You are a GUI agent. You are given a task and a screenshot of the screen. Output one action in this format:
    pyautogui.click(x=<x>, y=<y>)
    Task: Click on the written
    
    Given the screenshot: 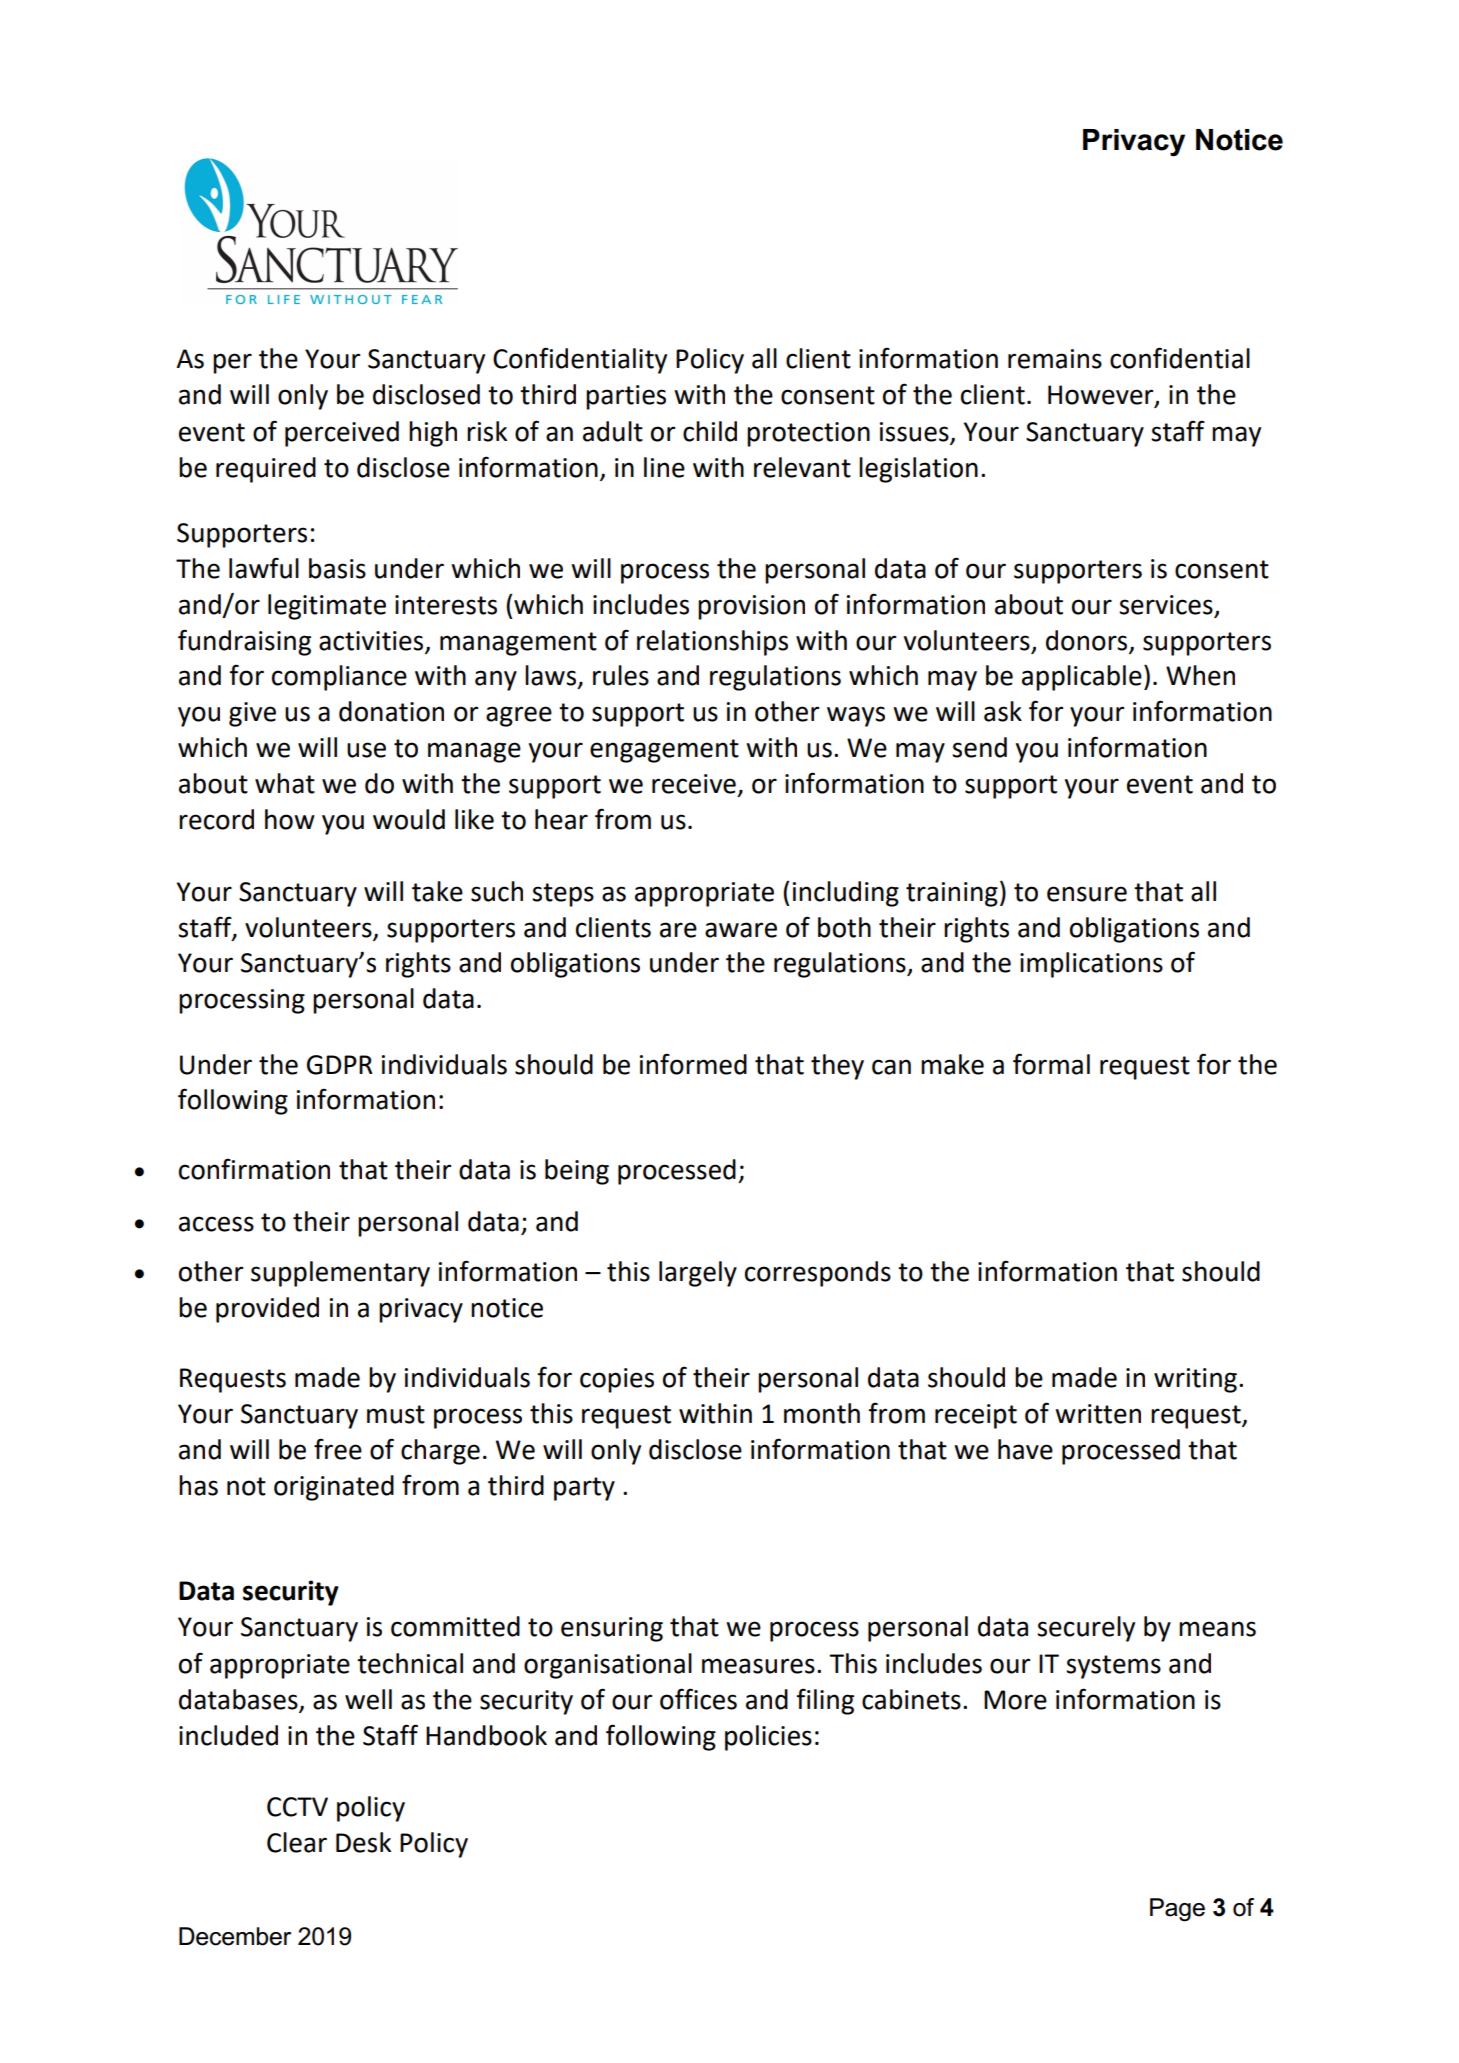 What is the action you would take?
    pyautogui.click(x=1098, y=1414)
